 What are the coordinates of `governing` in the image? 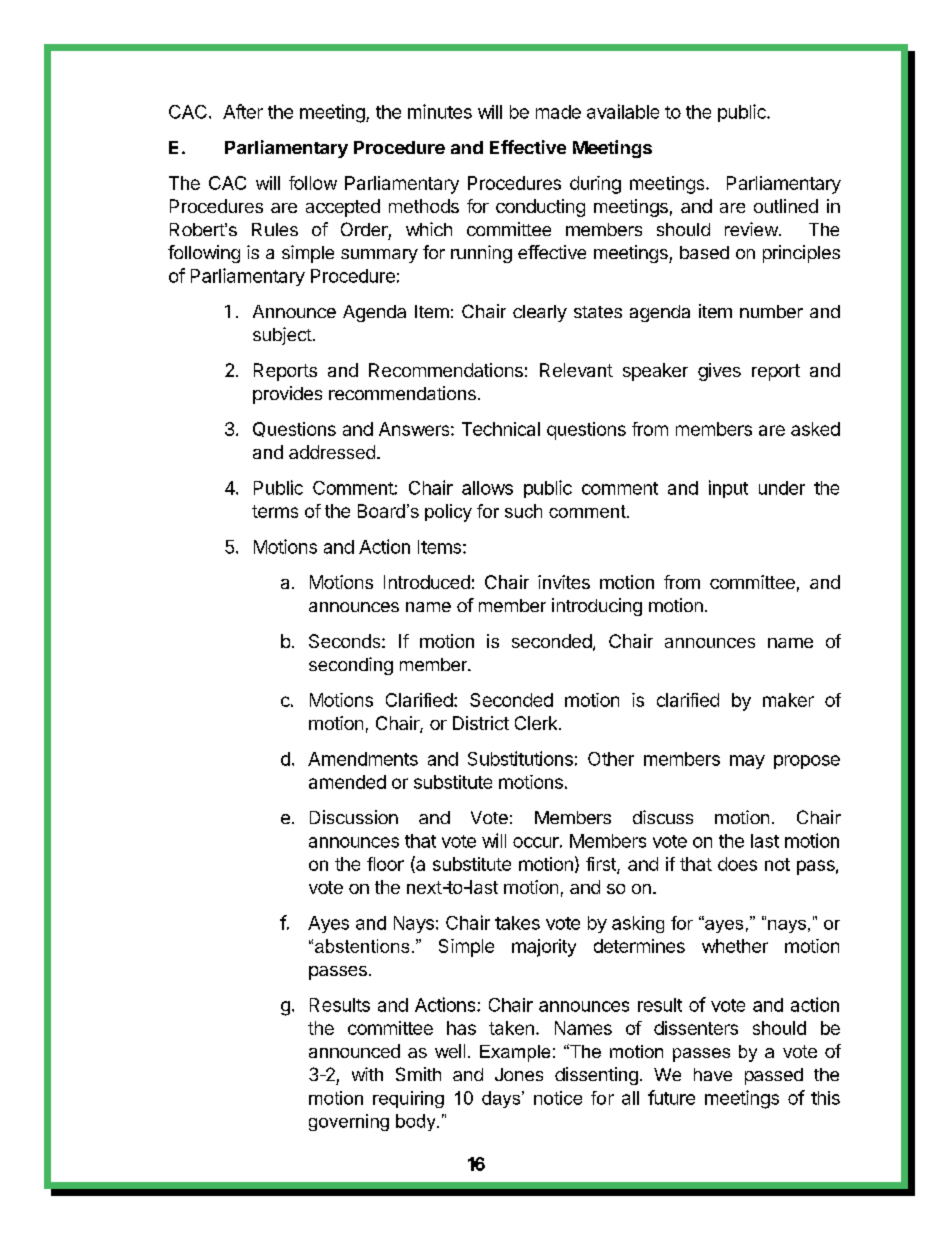 It's located at (349, 1122).
